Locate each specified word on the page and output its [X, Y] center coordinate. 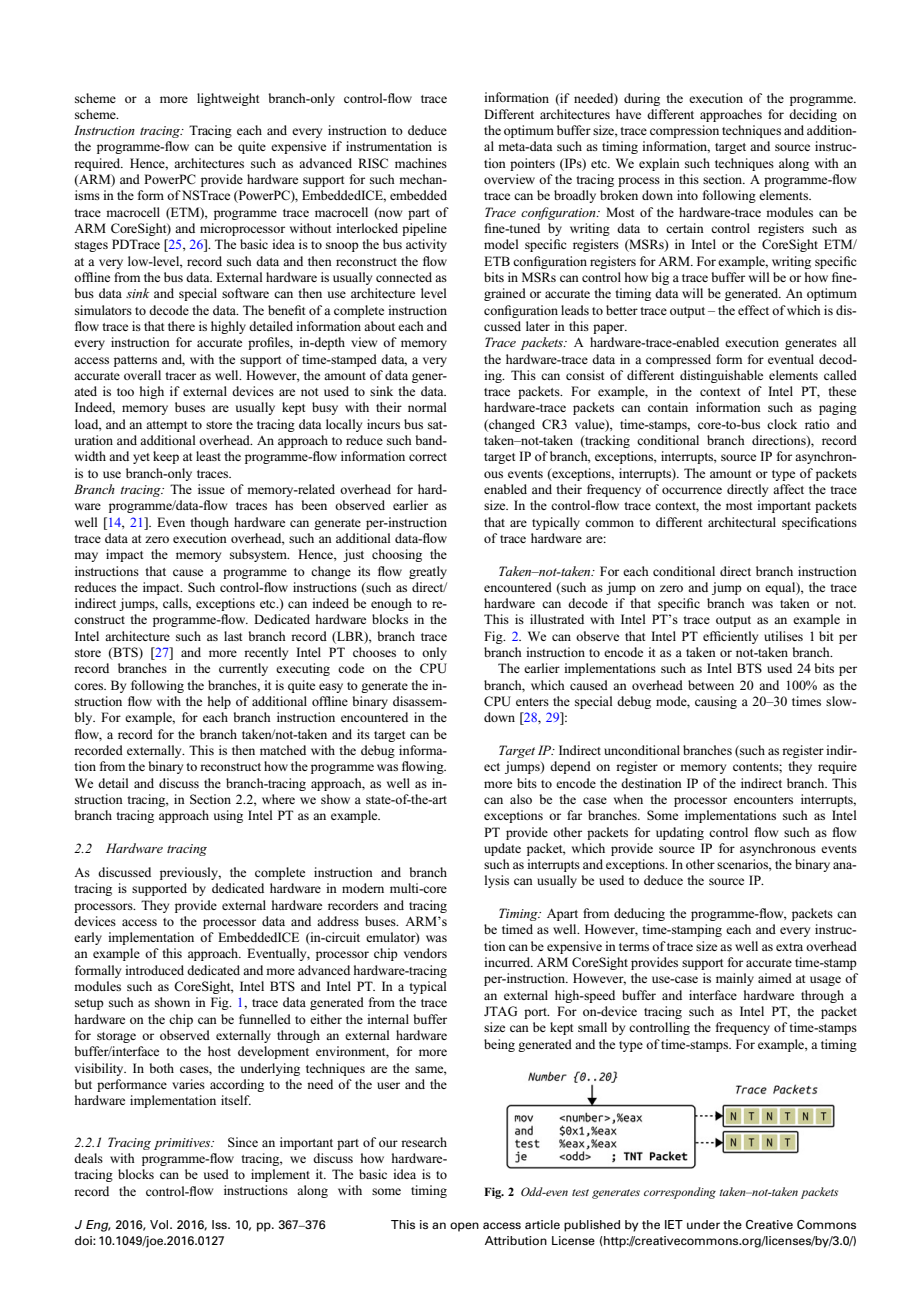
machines [421, 163]
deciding [813, 115]
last [233, 636]
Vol [160, 1224]
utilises [783, 636]
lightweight [228, 99]
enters [532, 702]
